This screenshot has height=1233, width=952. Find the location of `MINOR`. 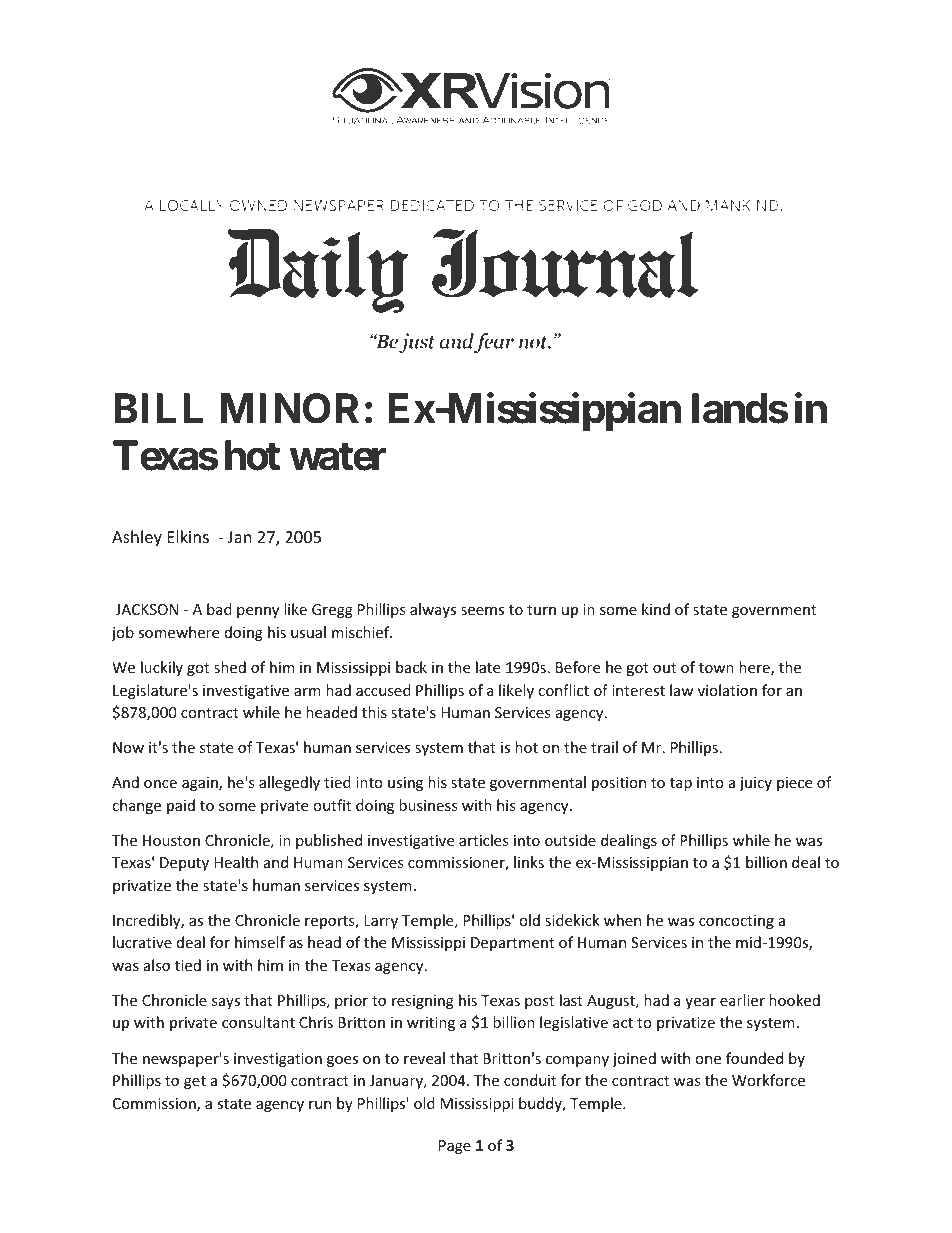

MINOR is located at coordinates (289, 408).
